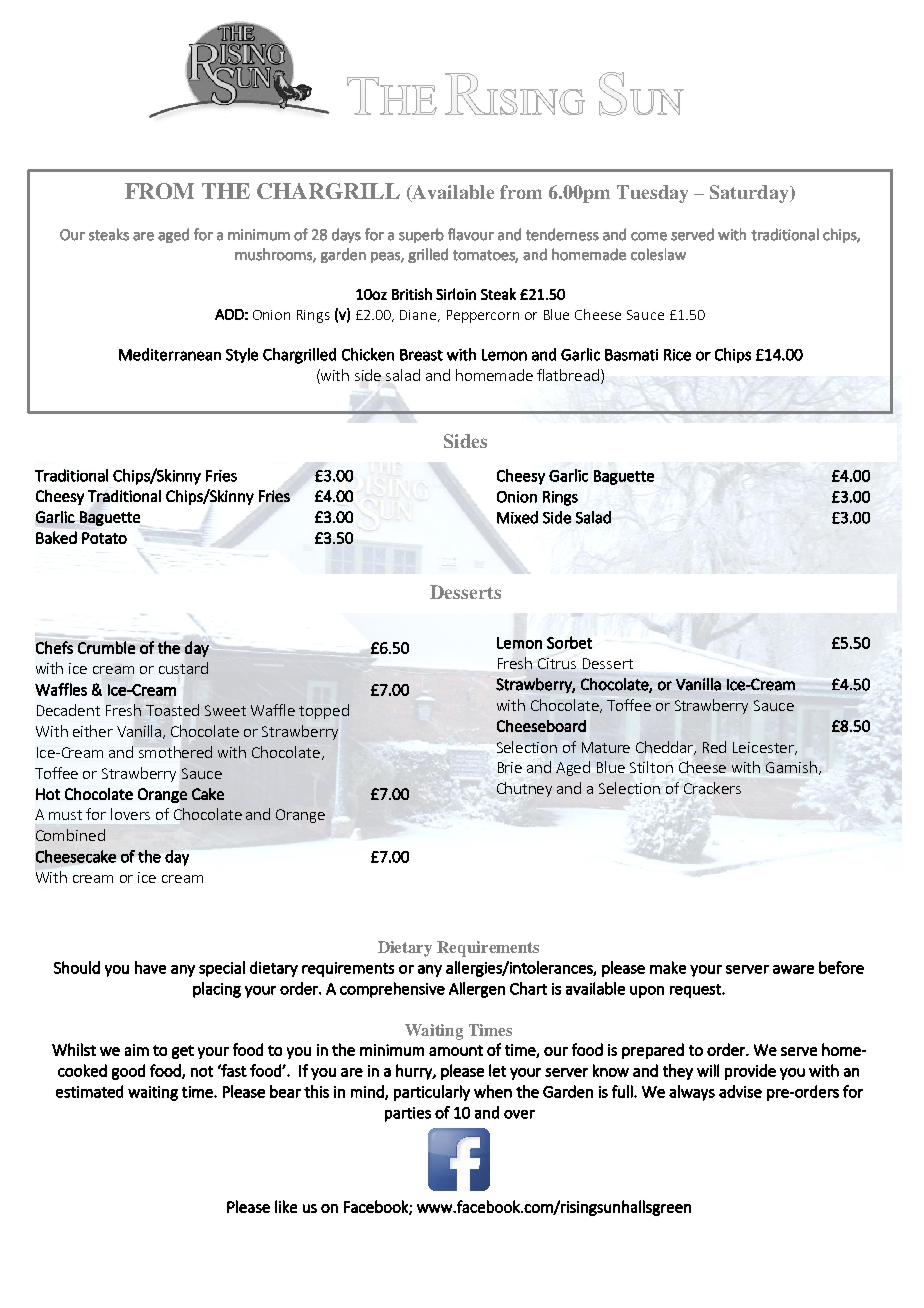 Image resolution: width=924 pixels, height=1308 pixels. I want to click on days, so click(346, 235).
